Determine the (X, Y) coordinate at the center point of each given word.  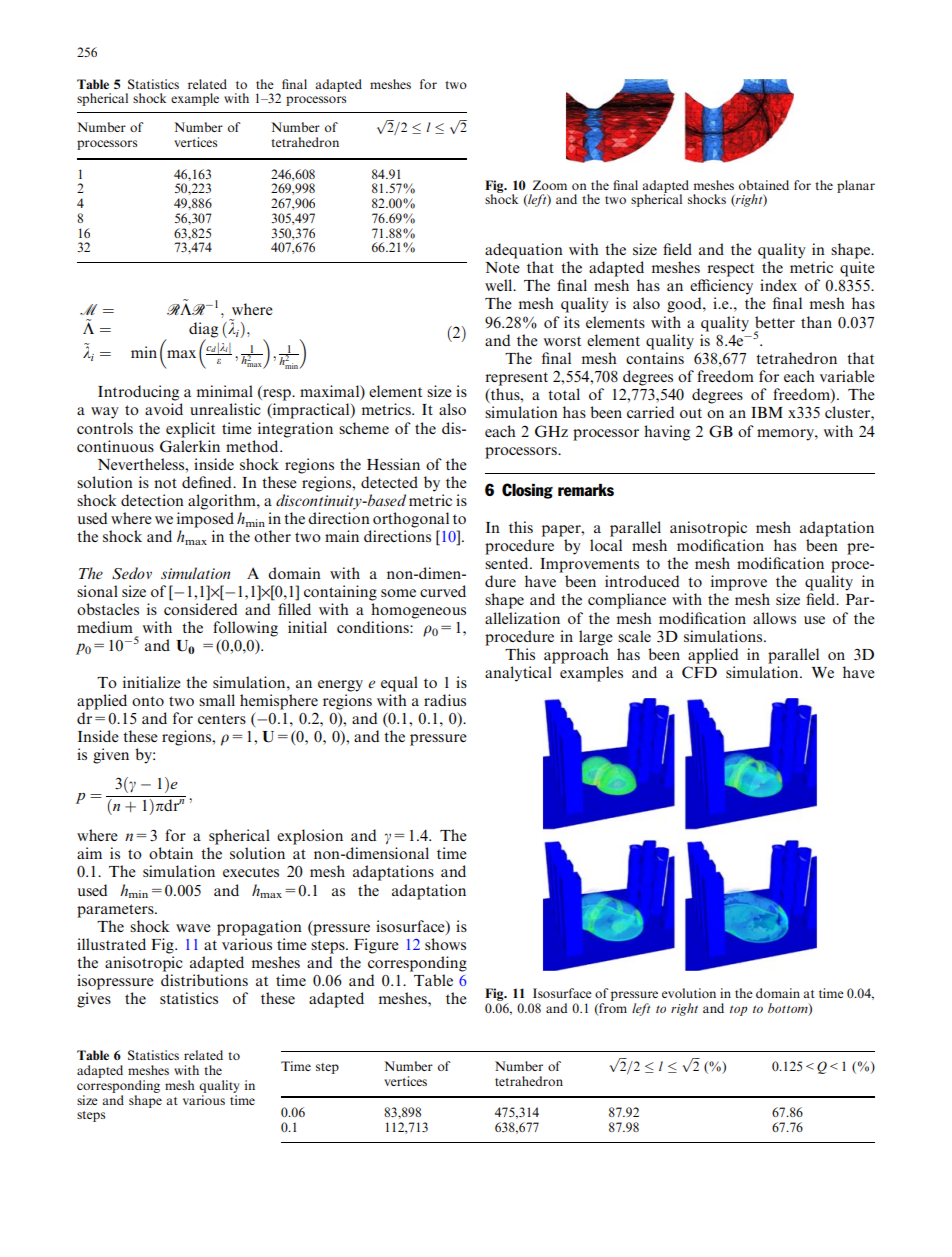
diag (203, 331)
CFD (699, 672)
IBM (767, 412)
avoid (164, 409)
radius (445, 700)
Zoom (549, 185)
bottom (789, 1009)
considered (200, 609)
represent (516, 379)
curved (443, 591)
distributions (204, 980)
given (111, 756)
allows (774, 618)
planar (856, 186)
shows (445, 944)
